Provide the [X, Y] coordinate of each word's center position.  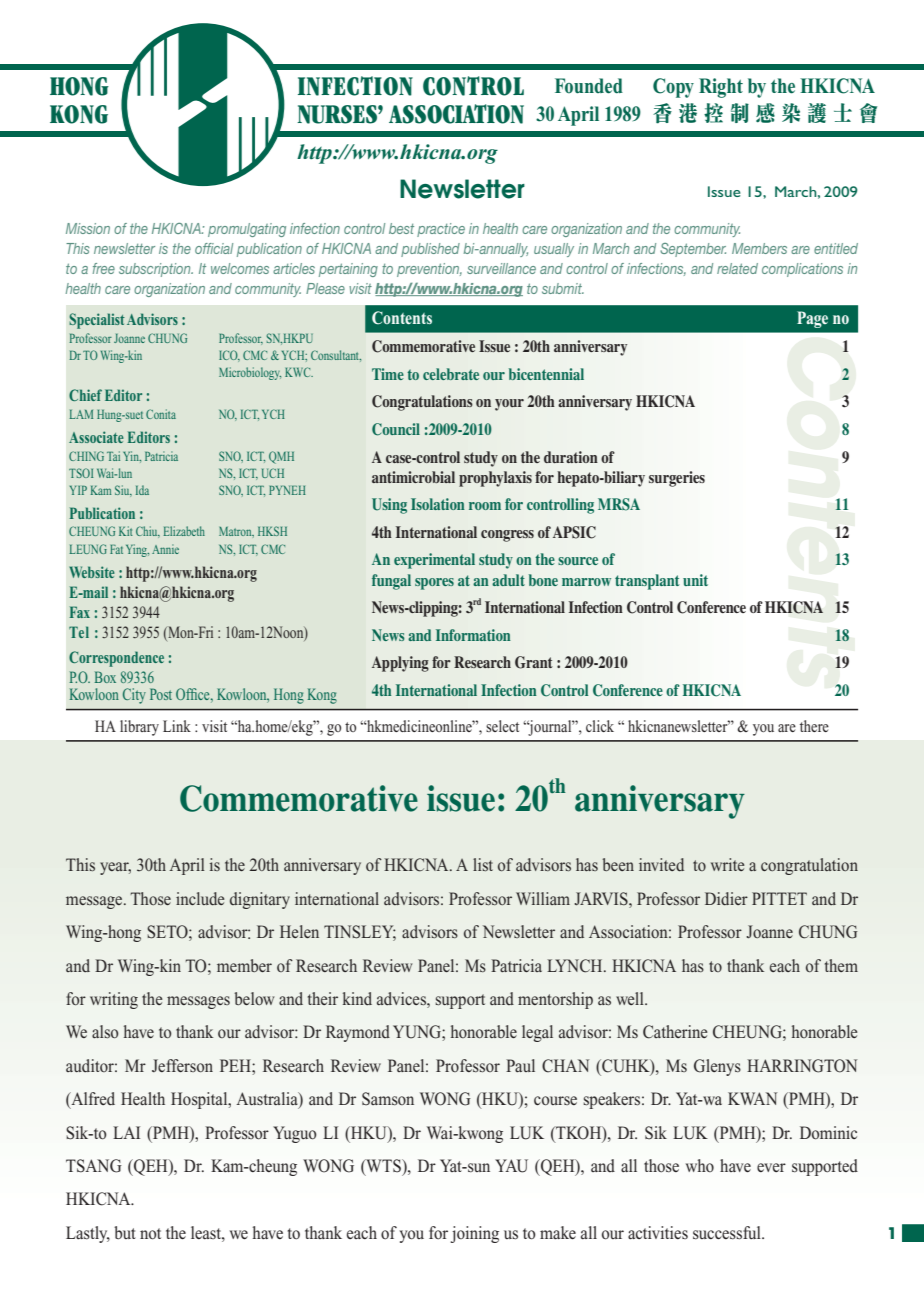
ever [771, 1167]
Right [721, 88]
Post [161, 694]
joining [474, 1234]
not [150, 1234]
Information [473, 635]
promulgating [247, 230]
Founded [589, 86]
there [814, 726]
